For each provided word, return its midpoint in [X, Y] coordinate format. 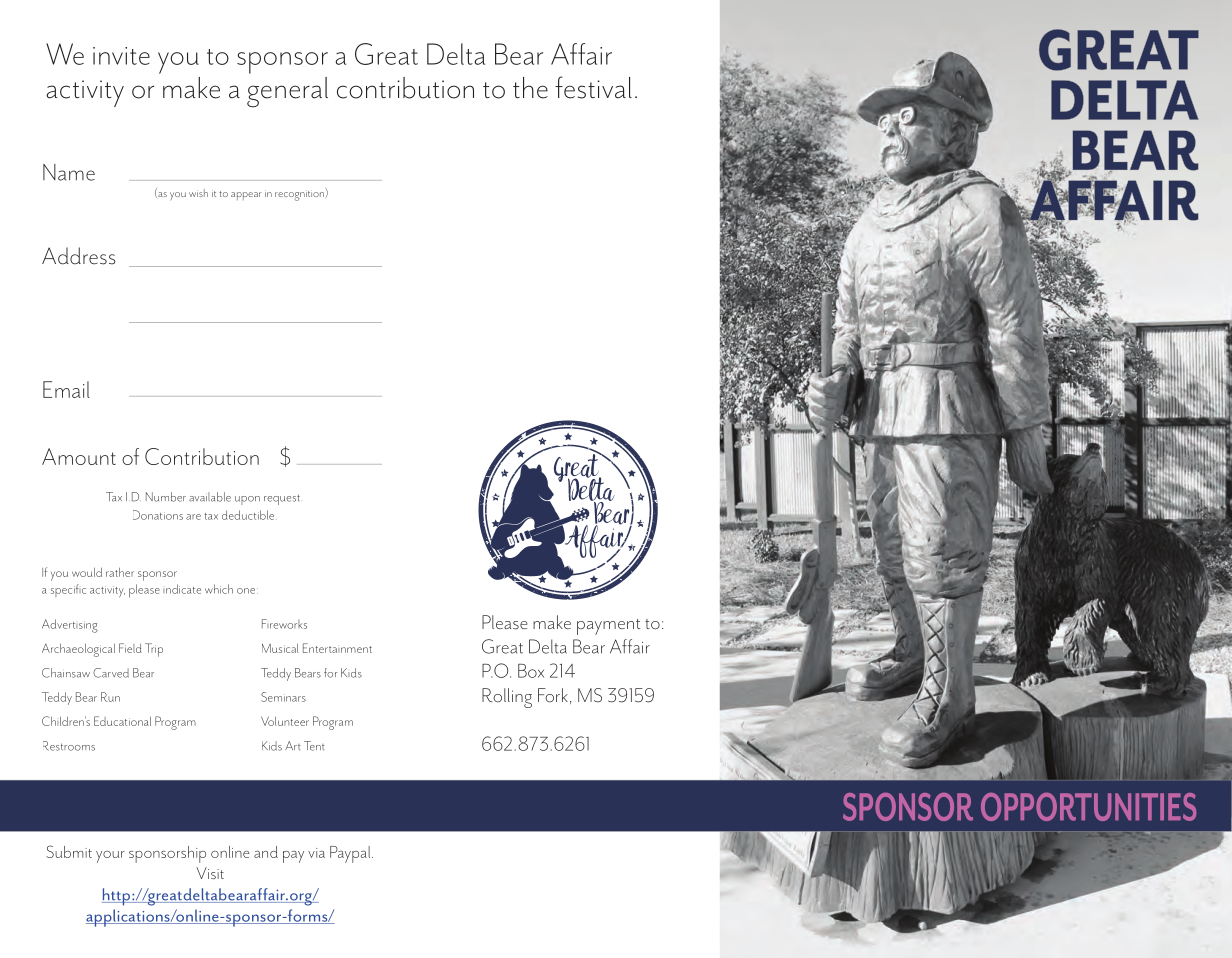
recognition [299, 195]
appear [246, 196]
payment [608, 627]
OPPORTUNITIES [1088, 807]
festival [593, 87]
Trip [154, 650]
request [282, 499]
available [210, 497]
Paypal [351, 854]
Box [531, 671]
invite [121, 56]
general [287, 92]
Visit [210, 873]
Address [79, 256]
